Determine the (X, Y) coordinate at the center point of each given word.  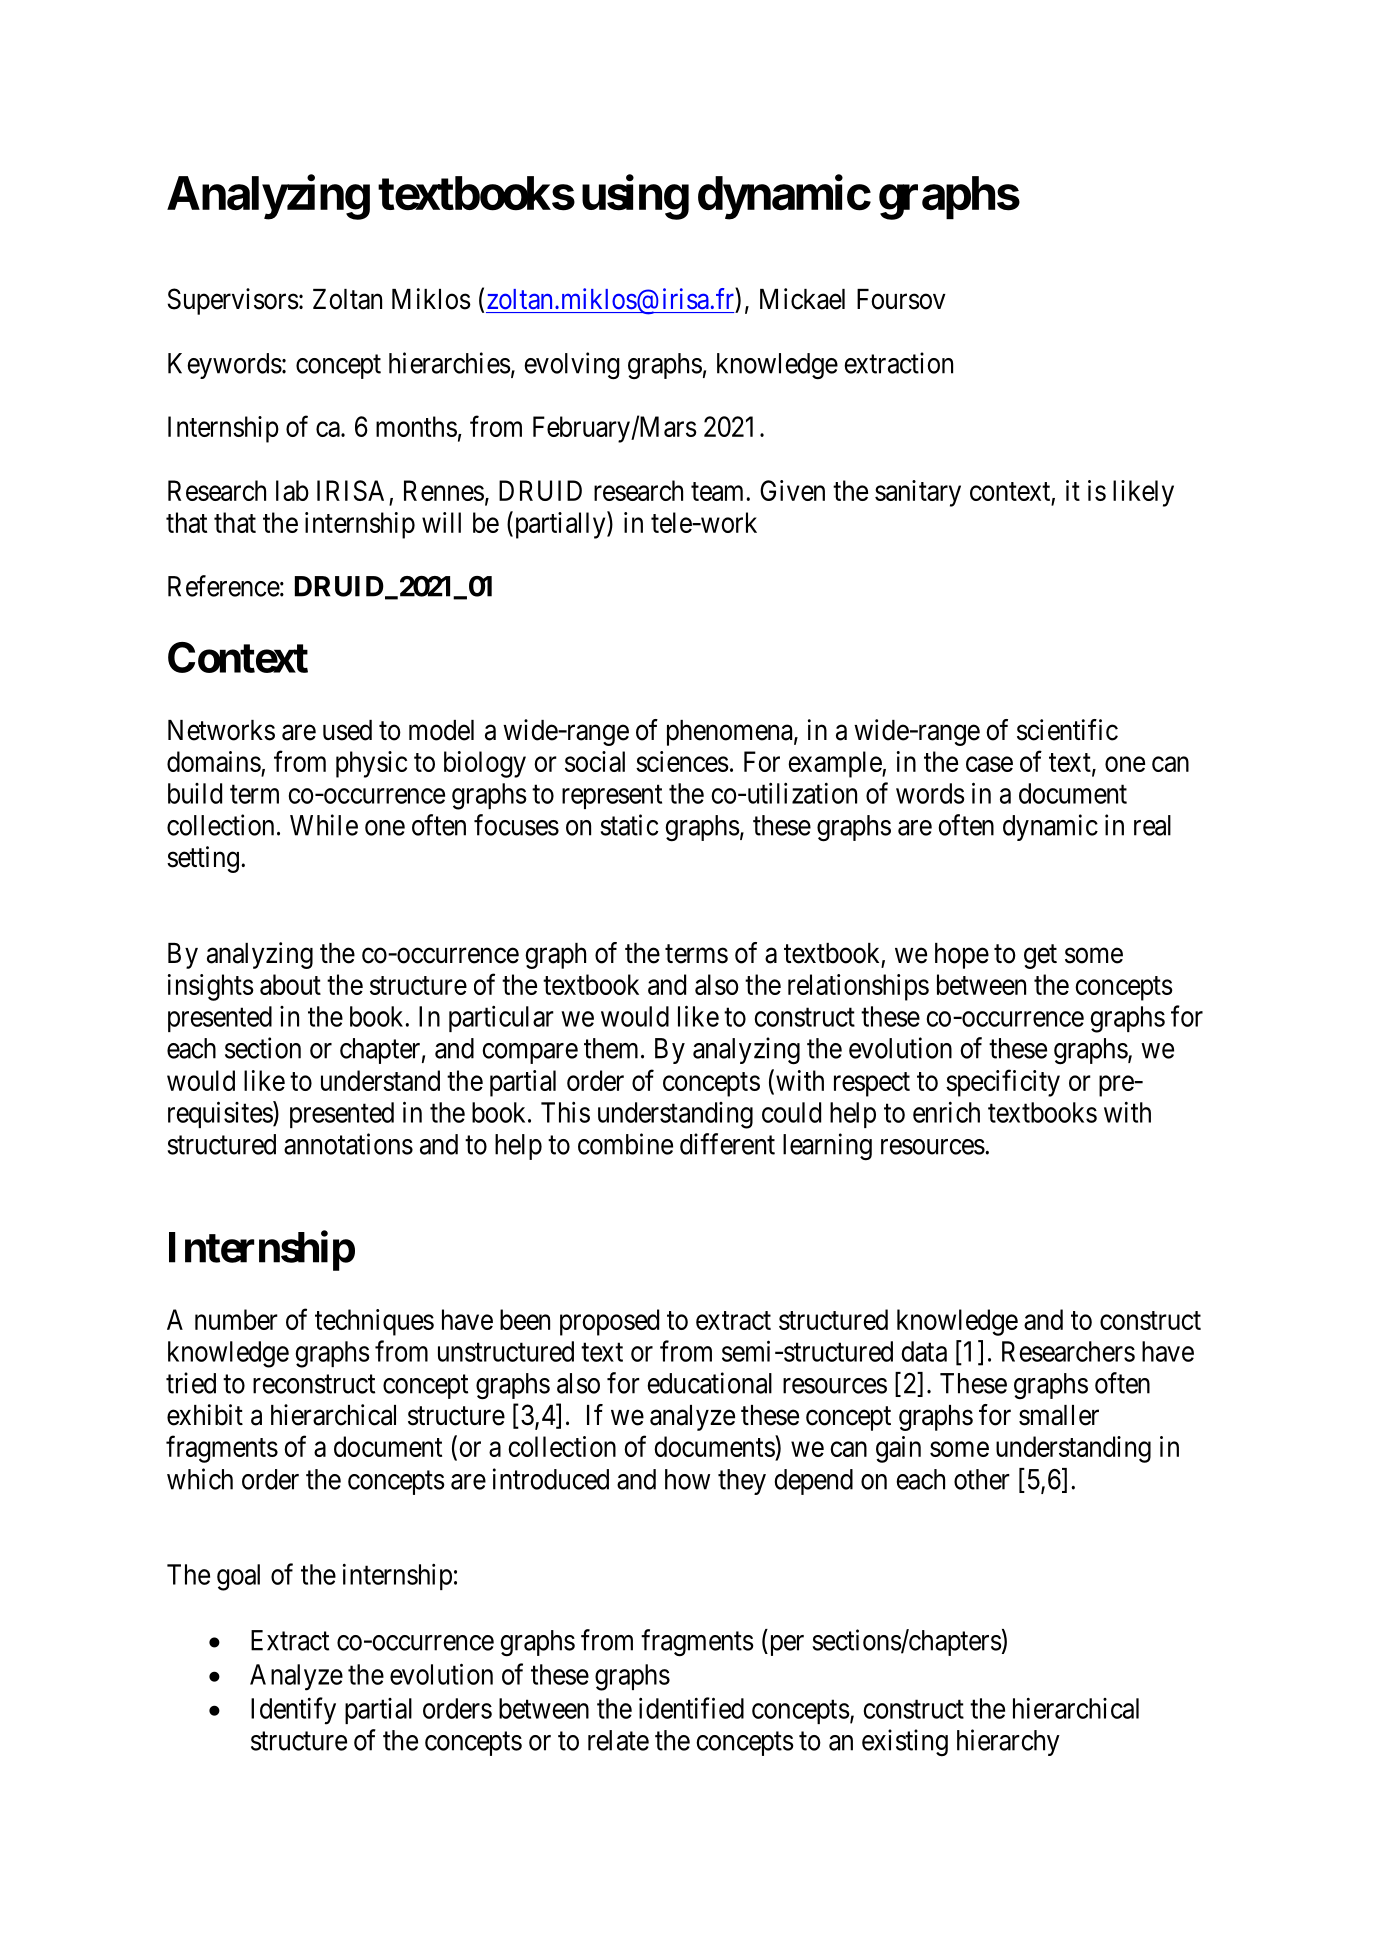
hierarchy (1008, 1742)
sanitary (918, 493)
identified (691, 1708)
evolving (572, 366)
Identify (293, 1711)
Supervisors (233, 301)
